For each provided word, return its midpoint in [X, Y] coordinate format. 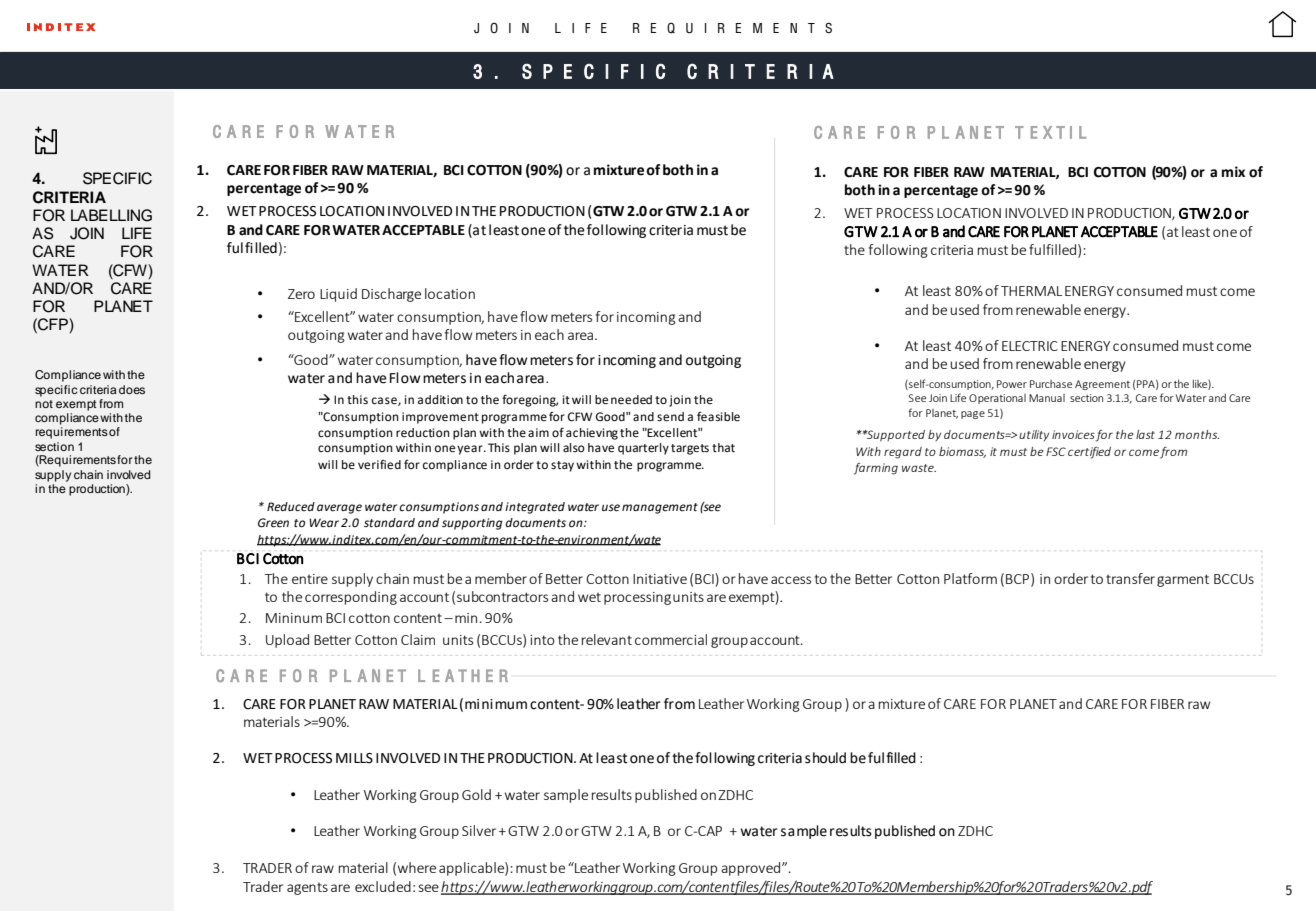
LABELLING [111, 215]
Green [273, 523]
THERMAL [1031, 291]
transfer [1130, 578]
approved [752, 869]
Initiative [660, 579]
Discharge [391, 295]
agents [307, 888]
